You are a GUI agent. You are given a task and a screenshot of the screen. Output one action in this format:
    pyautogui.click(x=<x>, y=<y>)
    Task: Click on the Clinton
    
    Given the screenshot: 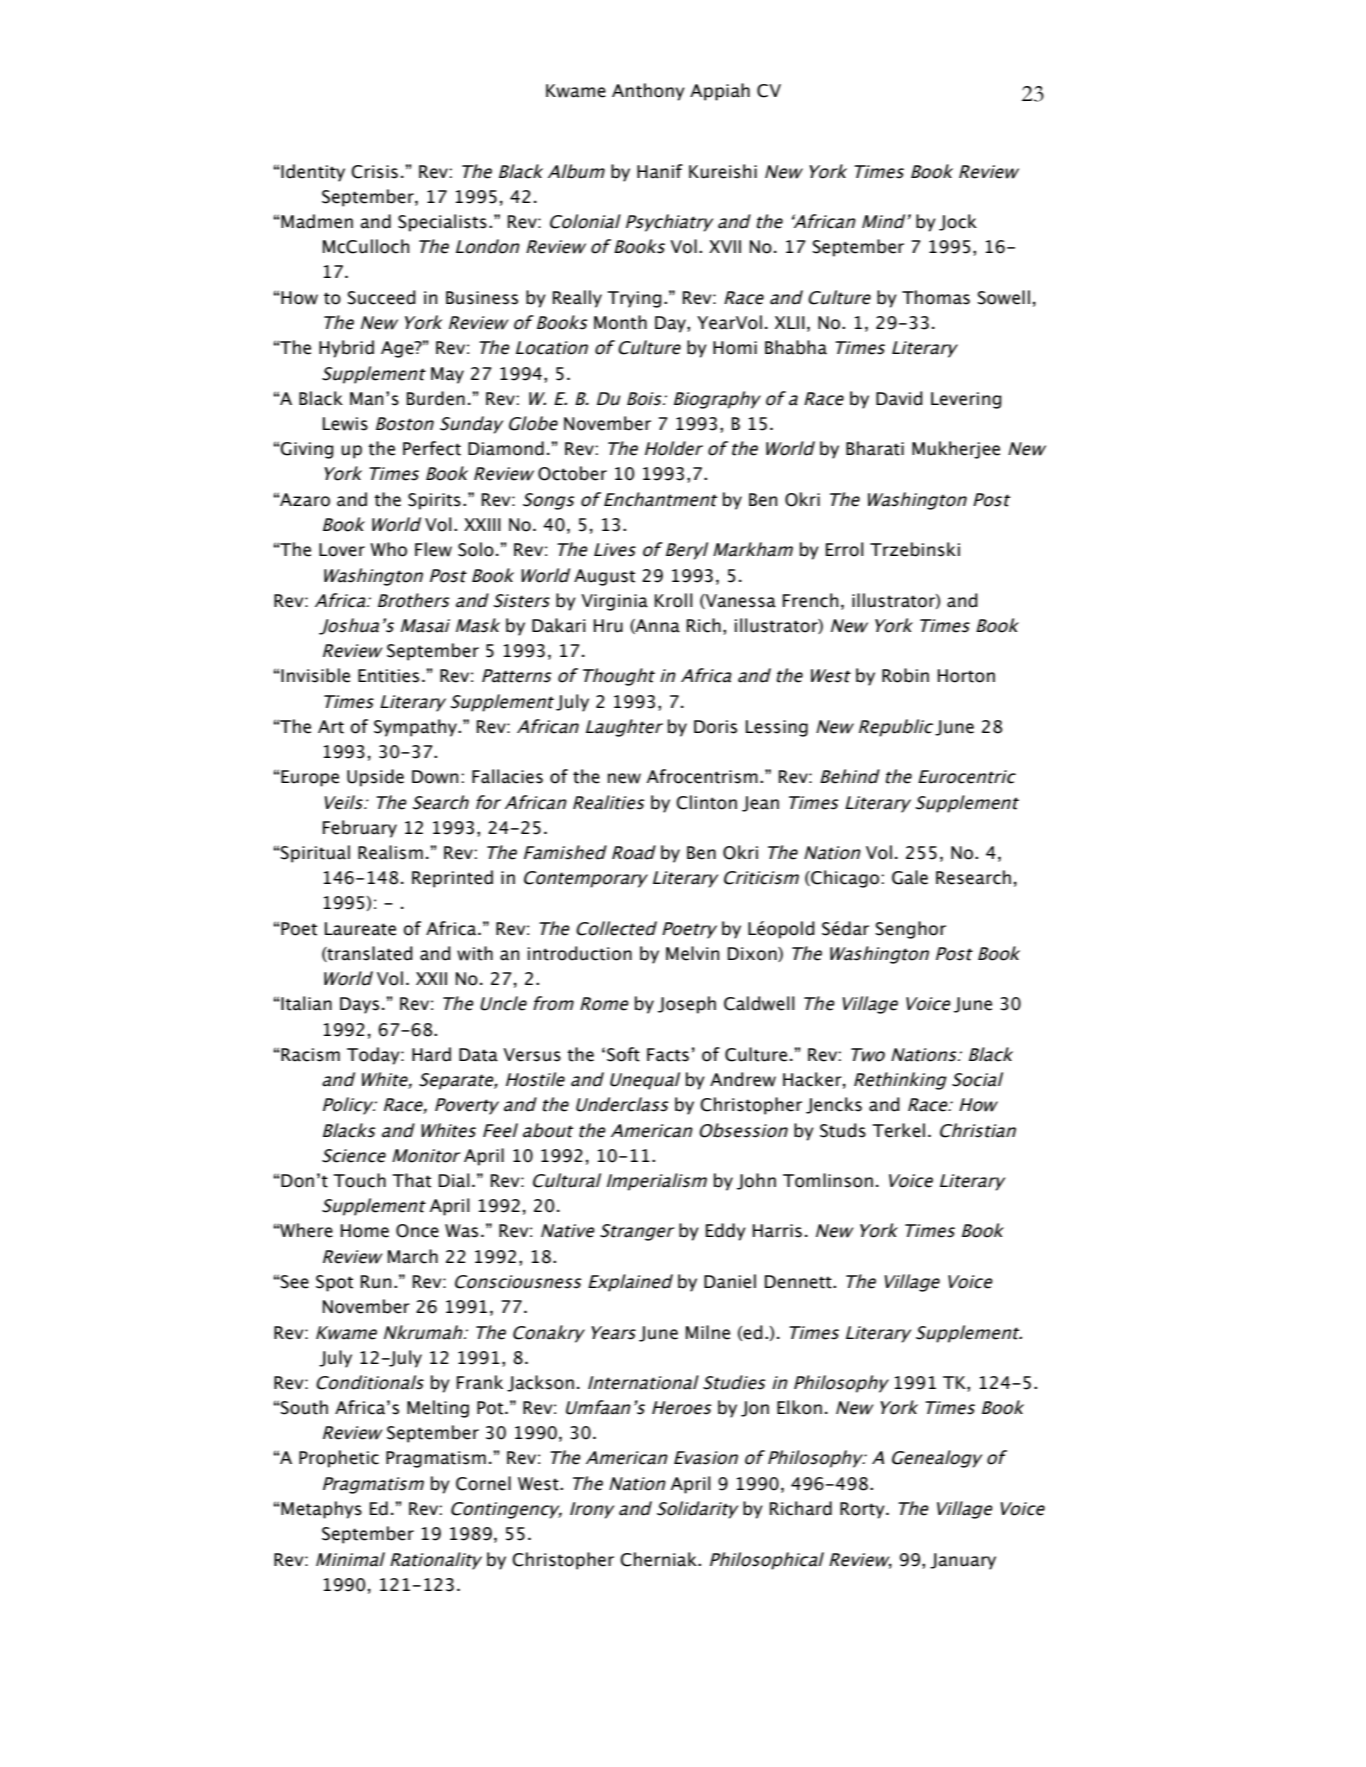 What is the action you would take?
    pyautogui.click(x=706, y=802)
